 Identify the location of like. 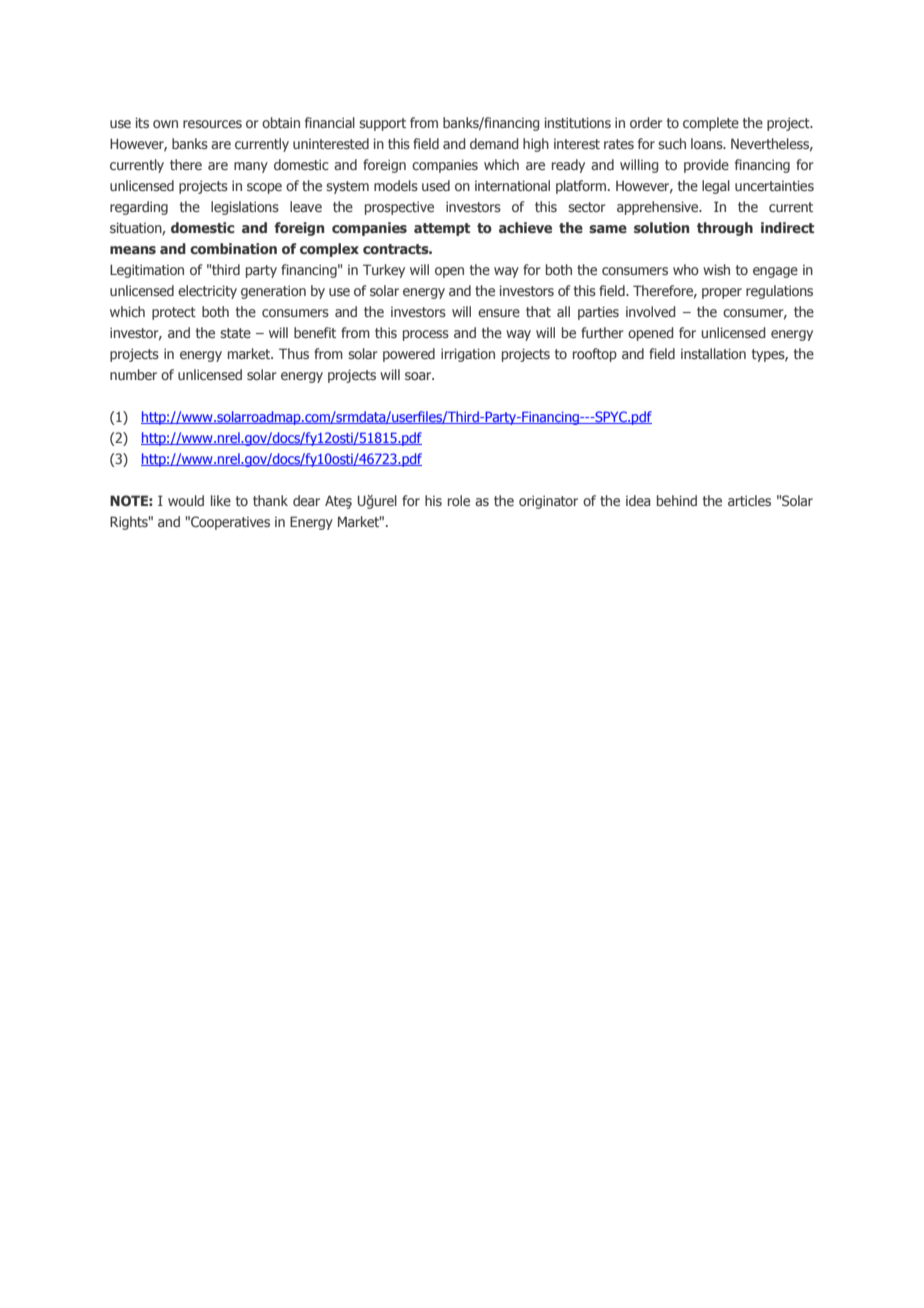
(221, 500).
